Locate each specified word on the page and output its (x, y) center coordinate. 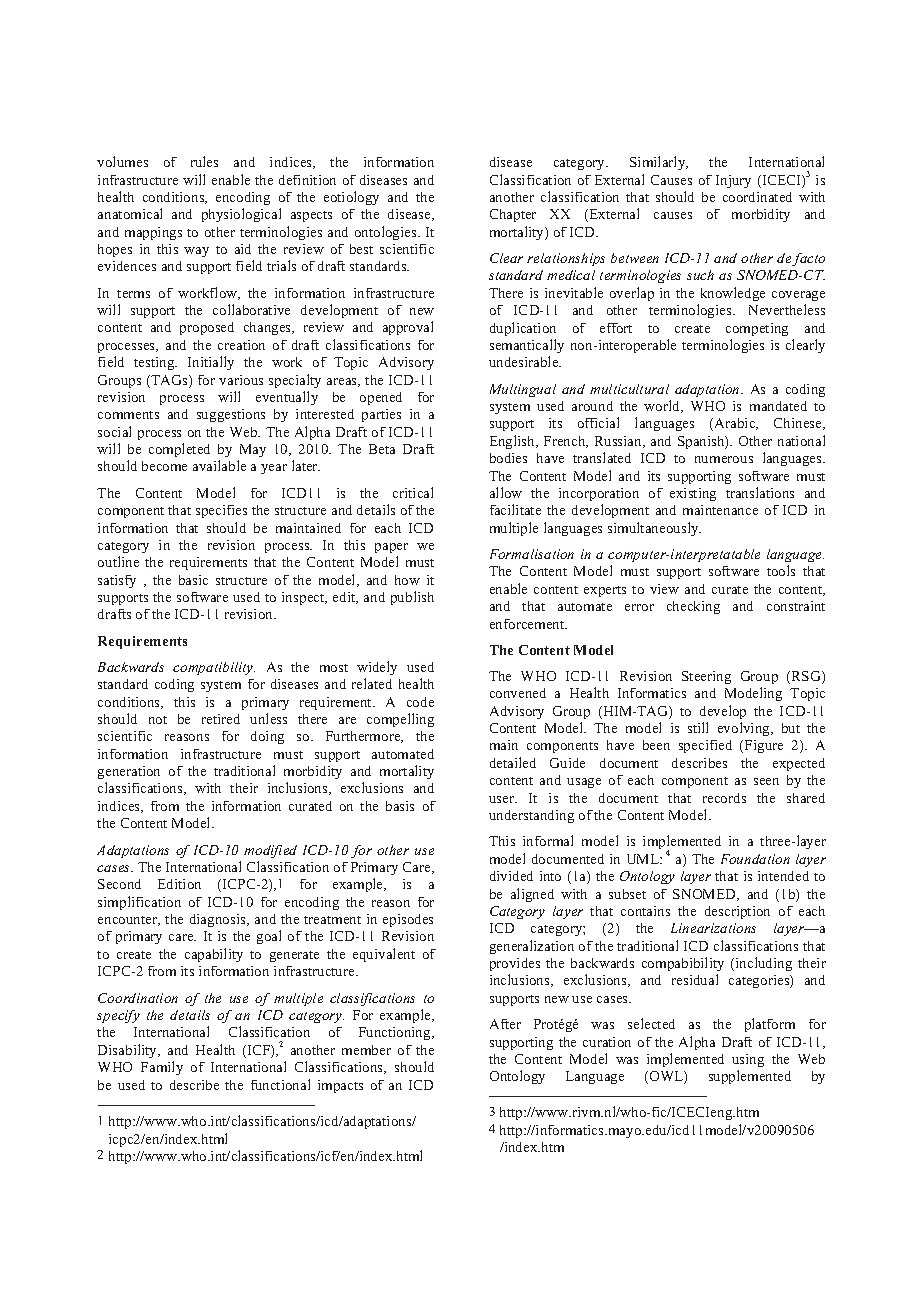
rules (204, 161)
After (505, 1024)
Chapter (513, 215)
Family (162, 1068)
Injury (733, 181)
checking (693, 607)
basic (193, 580)
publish (412, 598)
